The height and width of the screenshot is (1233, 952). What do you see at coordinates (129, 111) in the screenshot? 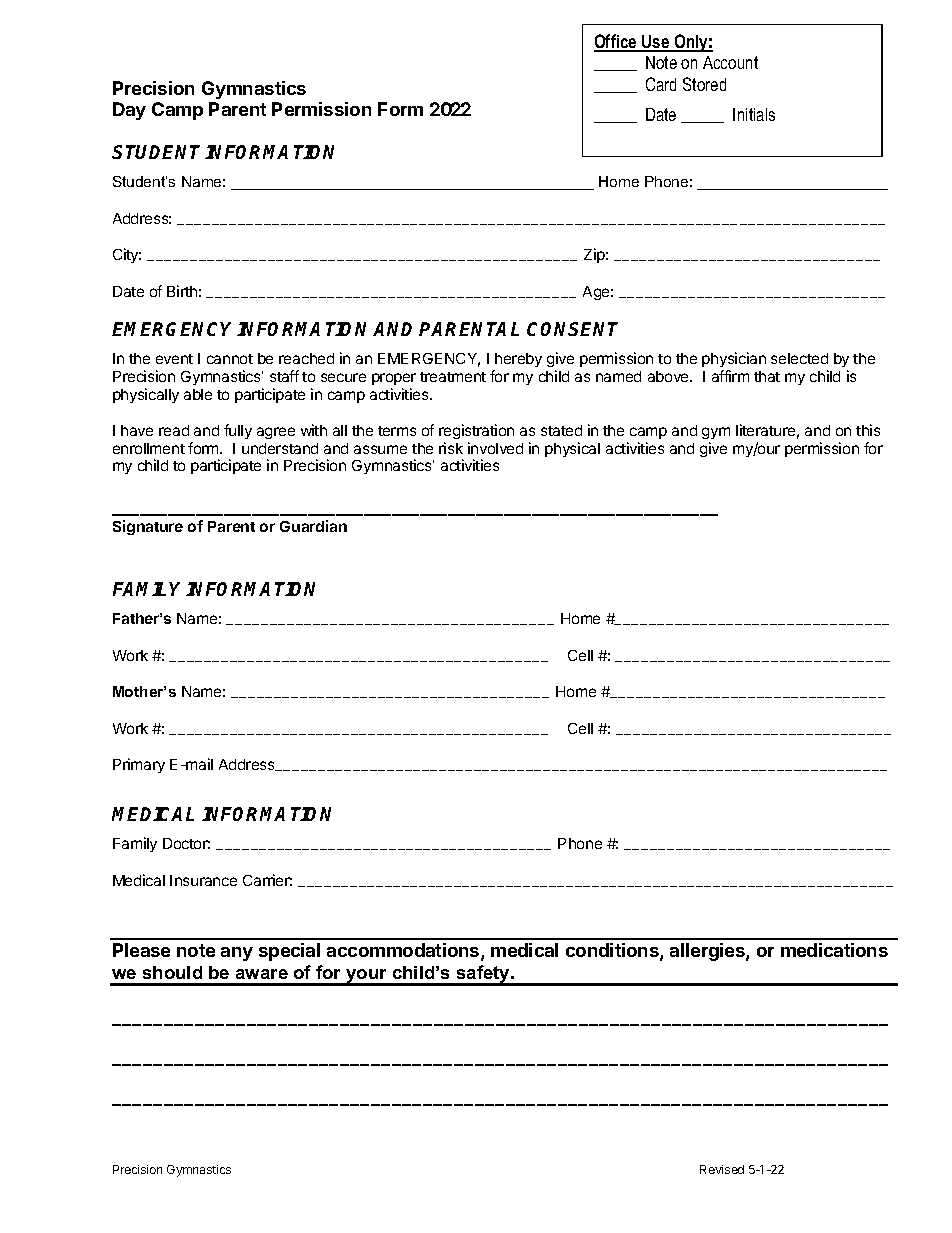
I see `Day` at bounding box center [129, 111].
